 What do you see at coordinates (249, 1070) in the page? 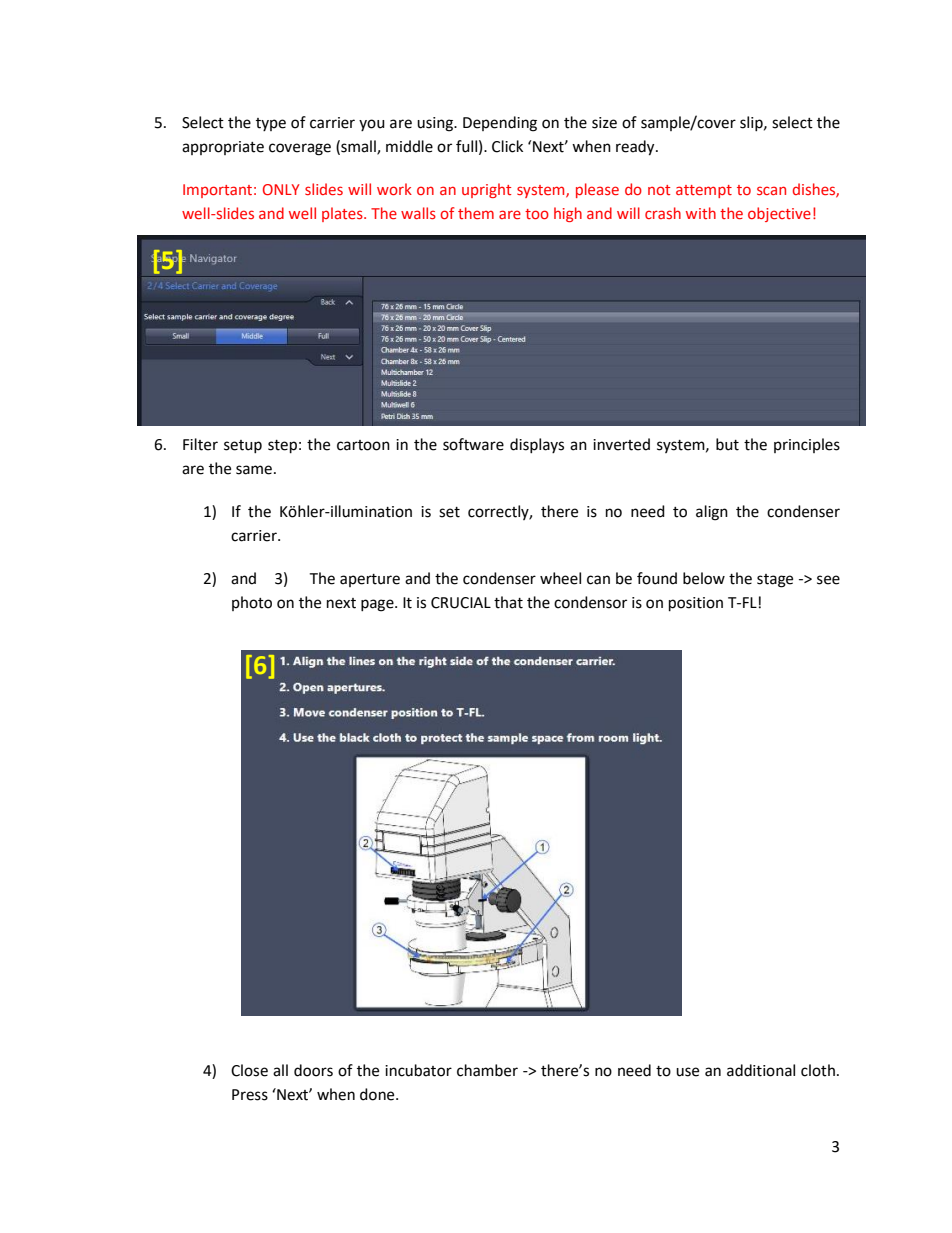
I see `Close` at bounding box center [249, 1070].
